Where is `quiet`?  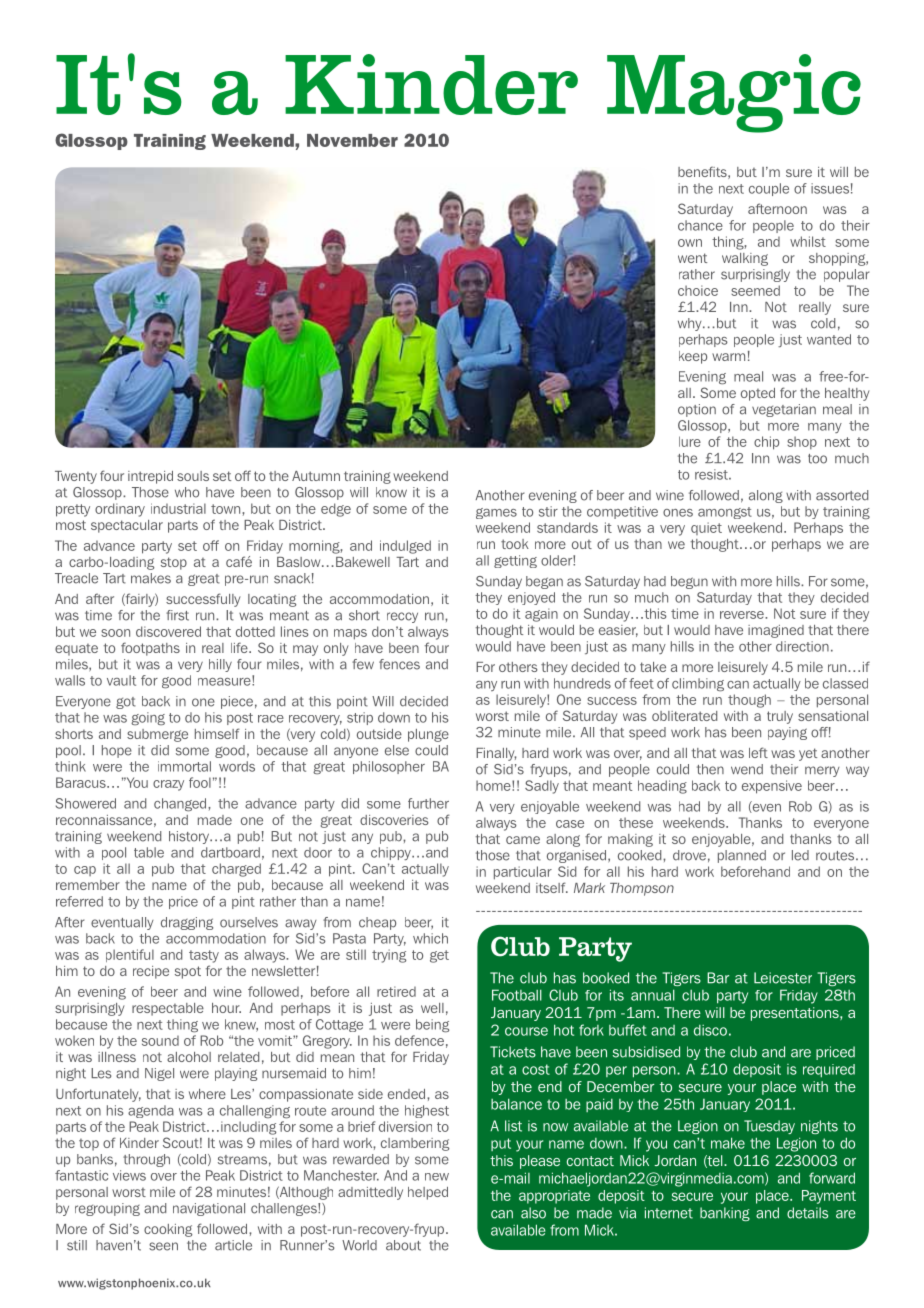 quiet is located at coordinates (706, 528).
